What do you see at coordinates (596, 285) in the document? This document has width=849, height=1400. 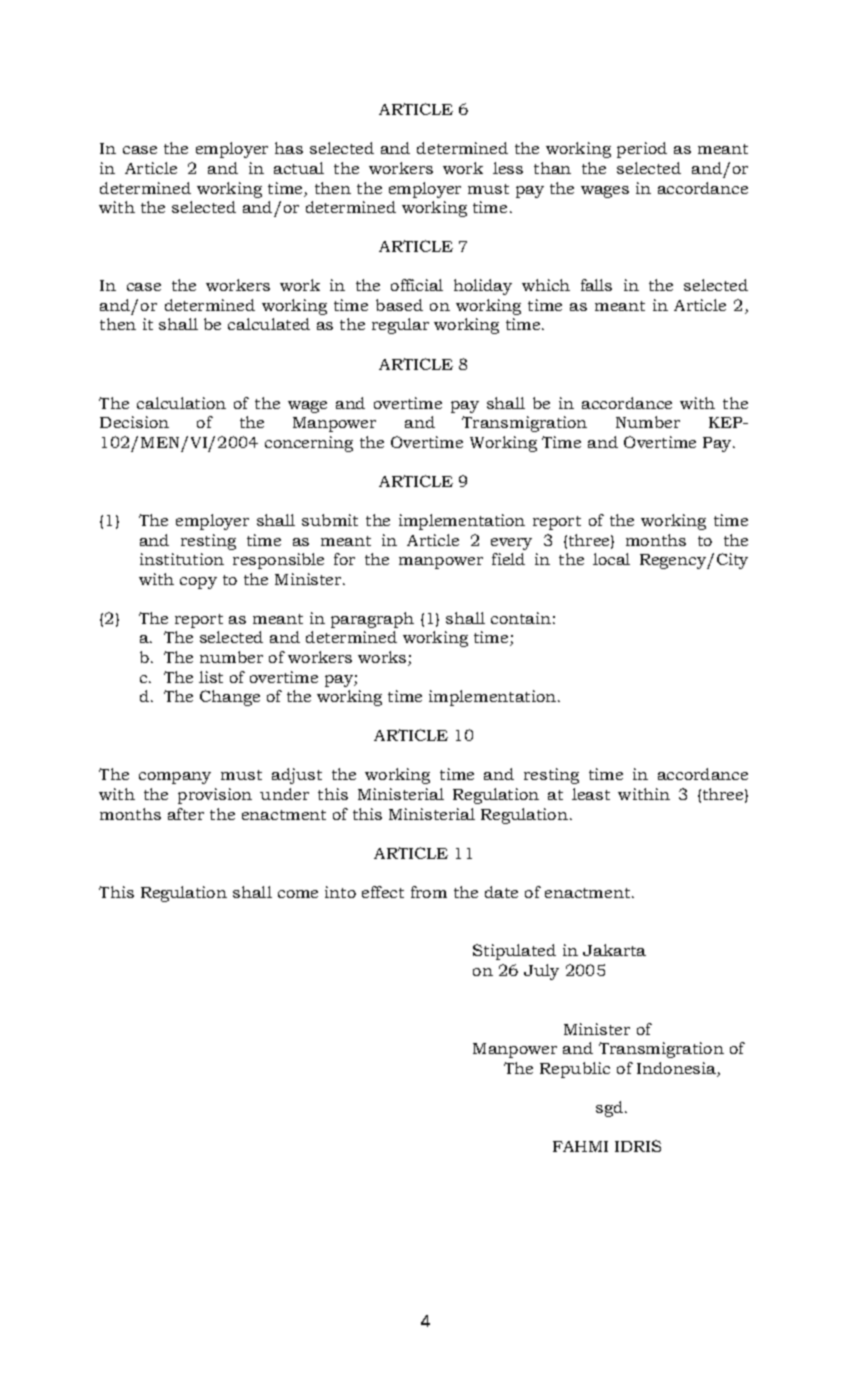 I see `falls` at bounding box center [596, 285].
